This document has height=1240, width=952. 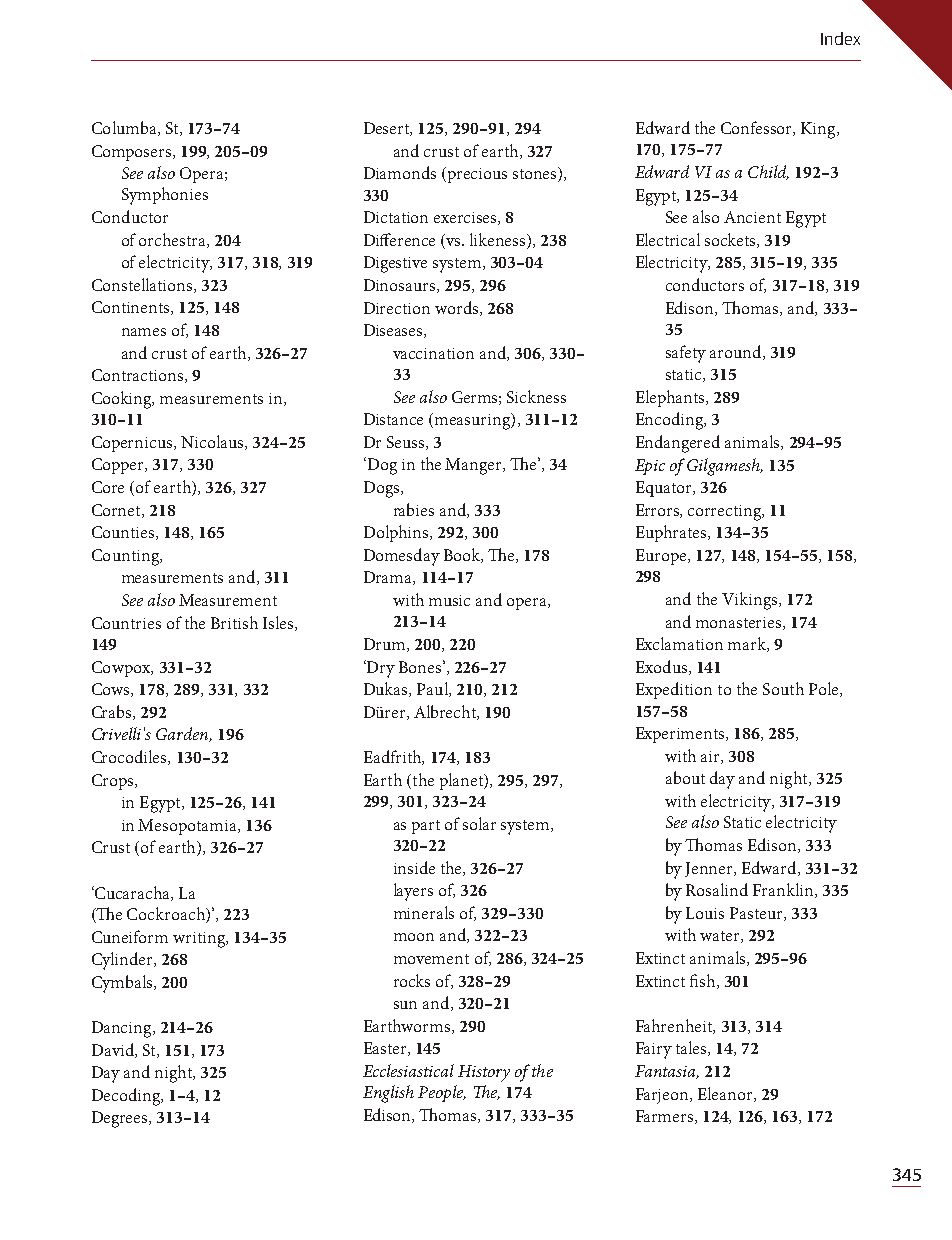 I want to click on British, so click(x=234, y=622).
